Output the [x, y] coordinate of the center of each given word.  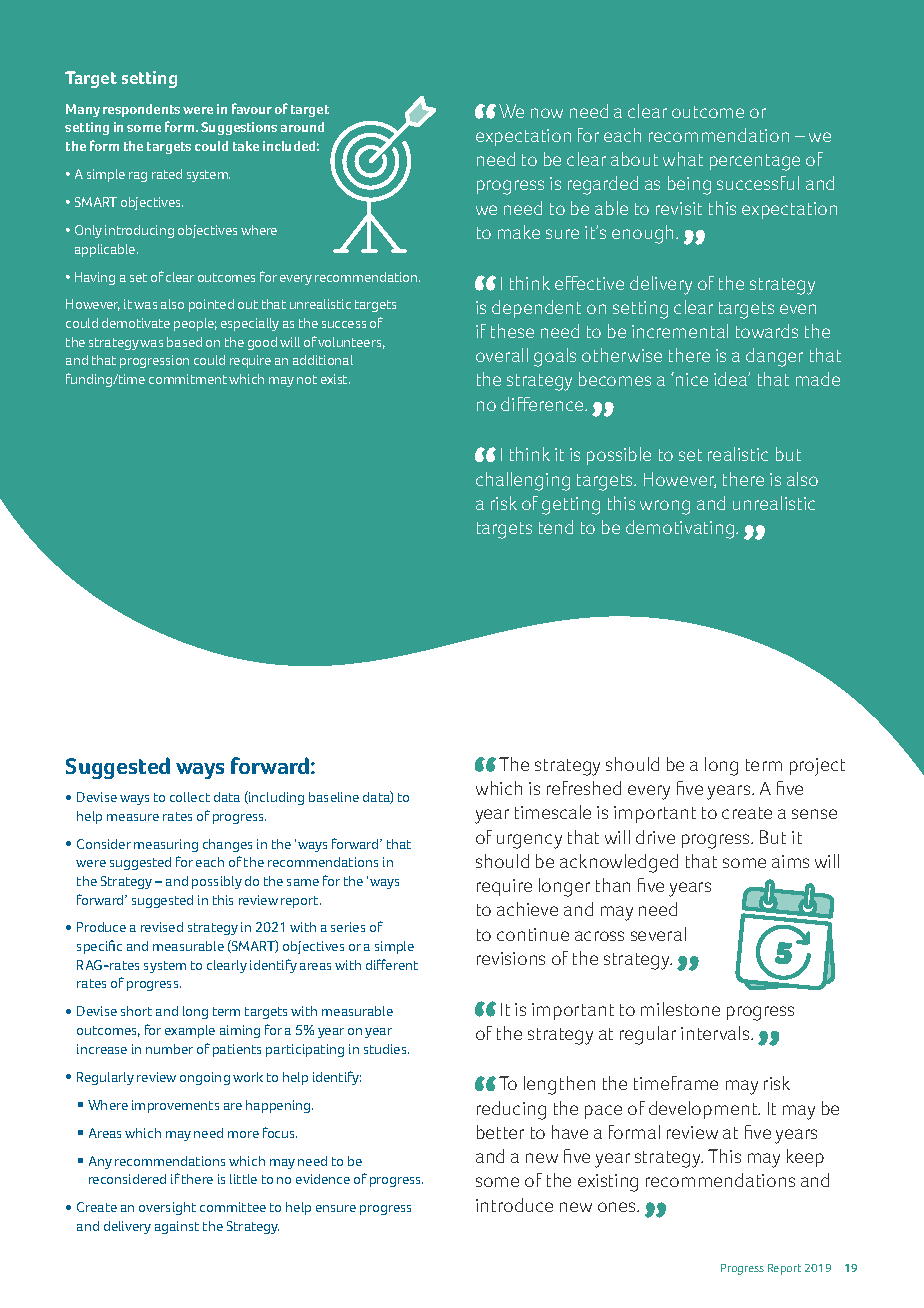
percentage [755, 162]
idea [732, 379]
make [519, 232]
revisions [511, 958]
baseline [334, 797]
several [658, 934]
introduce [514, 1205]
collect [190, 797]
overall [502, 355]
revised [162, 927]
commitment [188, 379]
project [817, 767]
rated [167, 174]
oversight [167, 1208]
